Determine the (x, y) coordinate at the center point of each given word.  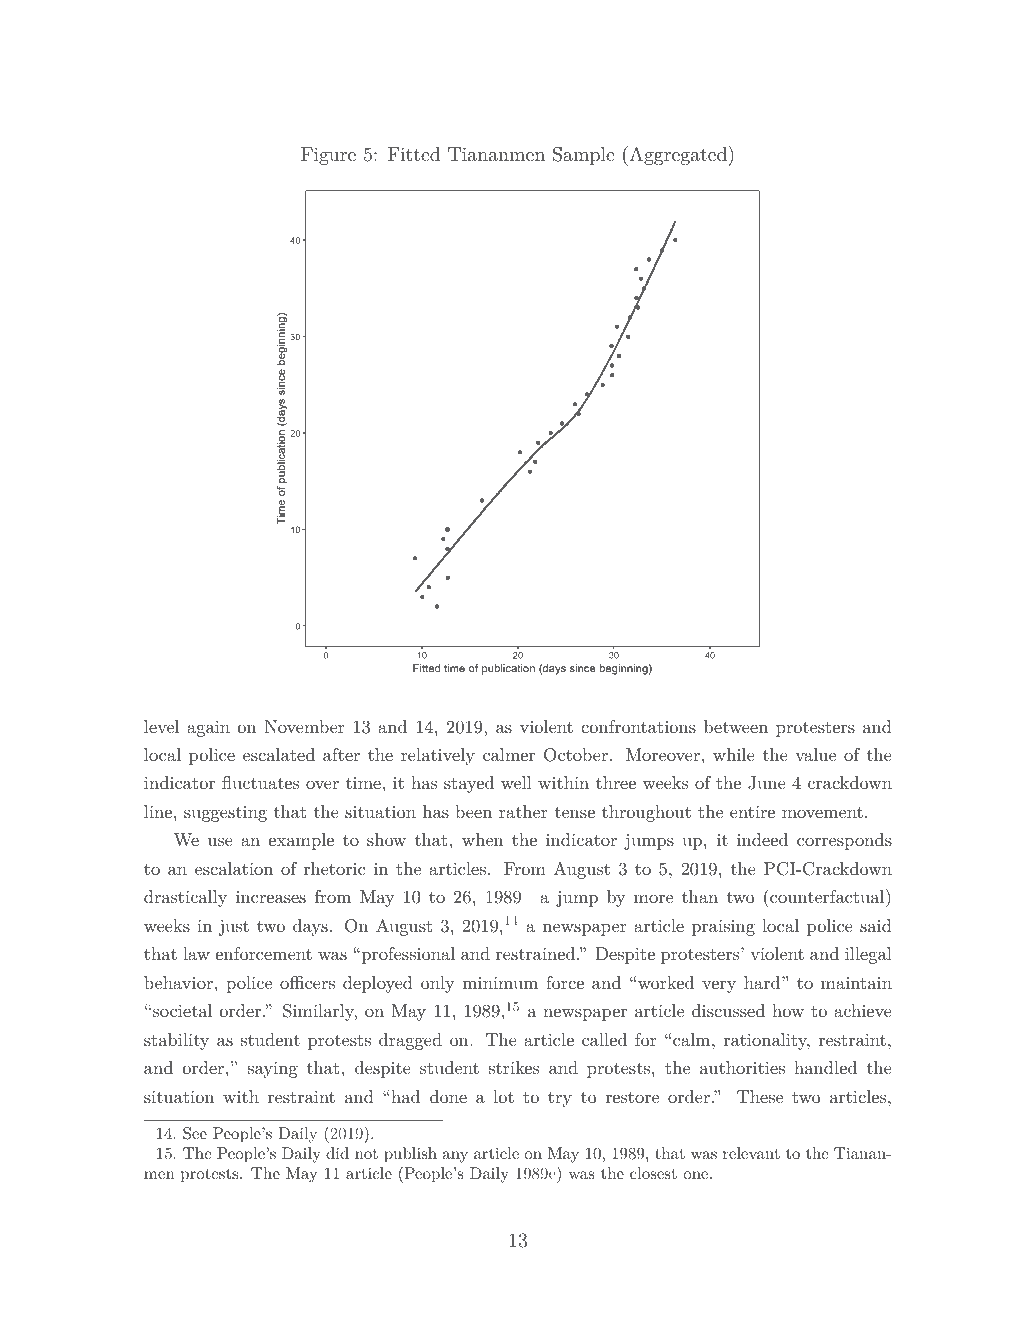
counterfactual (826, 896)
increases (271, 897)
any (455, 1157)
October (576, 755)
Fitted (414, 154)
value (815, 754)
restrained (535, 953)
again (208, 729)
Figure (328, 156)
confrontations (638, 726)
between (736, 726)
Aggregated (677, 156)
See (195, 1133)
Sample (583, 156)
